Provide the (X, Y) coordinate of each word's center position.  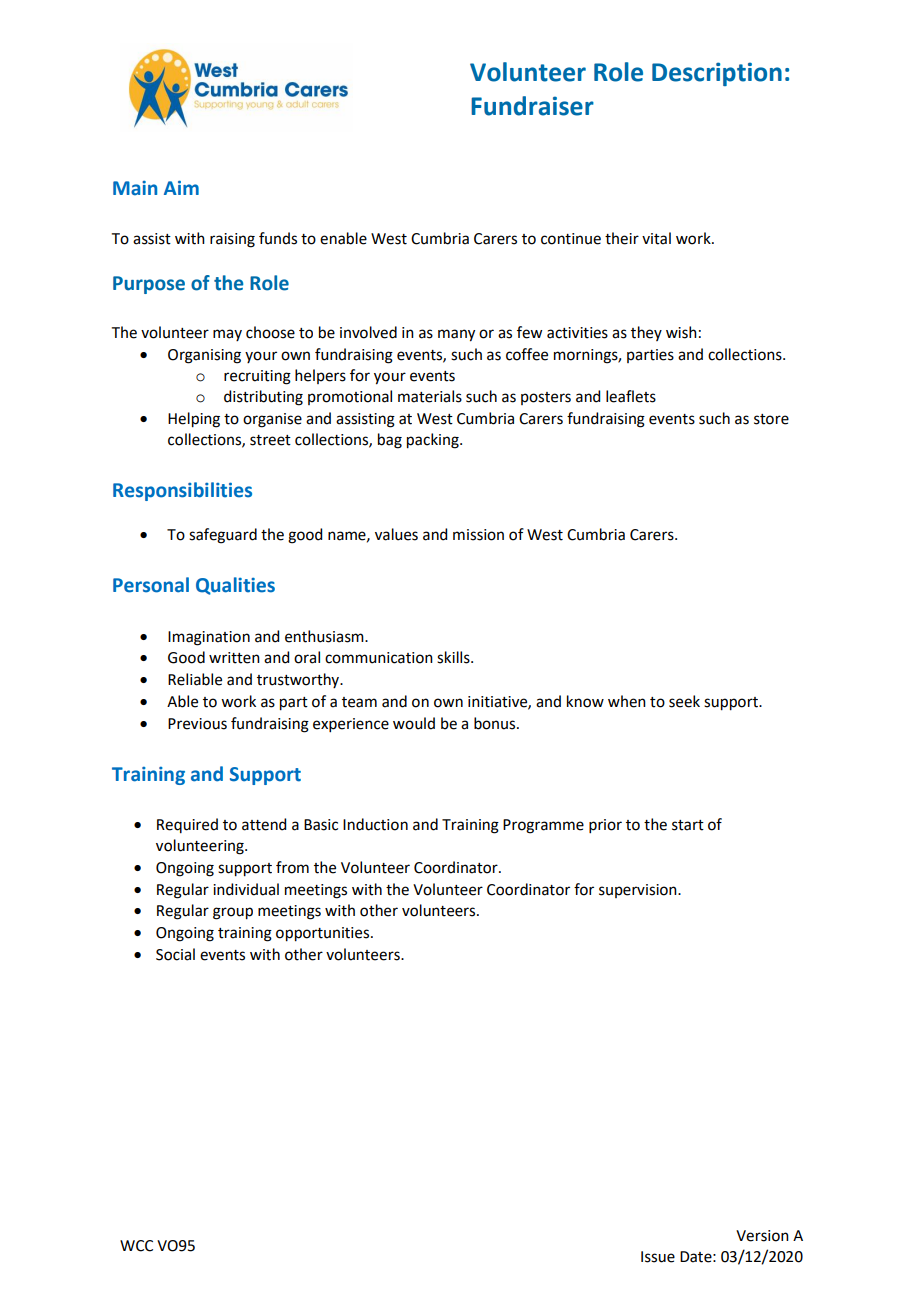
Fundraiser (532, 106)
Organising (204, 356)
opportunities (324, 934)
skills (454, 657)
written (234, 658)
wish (681, 332)
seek (684, 701)
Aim (181, 187)
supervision (639, 891)
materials (430, 396)
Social (175, 954)
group (233, 913)
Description (717, 74)
